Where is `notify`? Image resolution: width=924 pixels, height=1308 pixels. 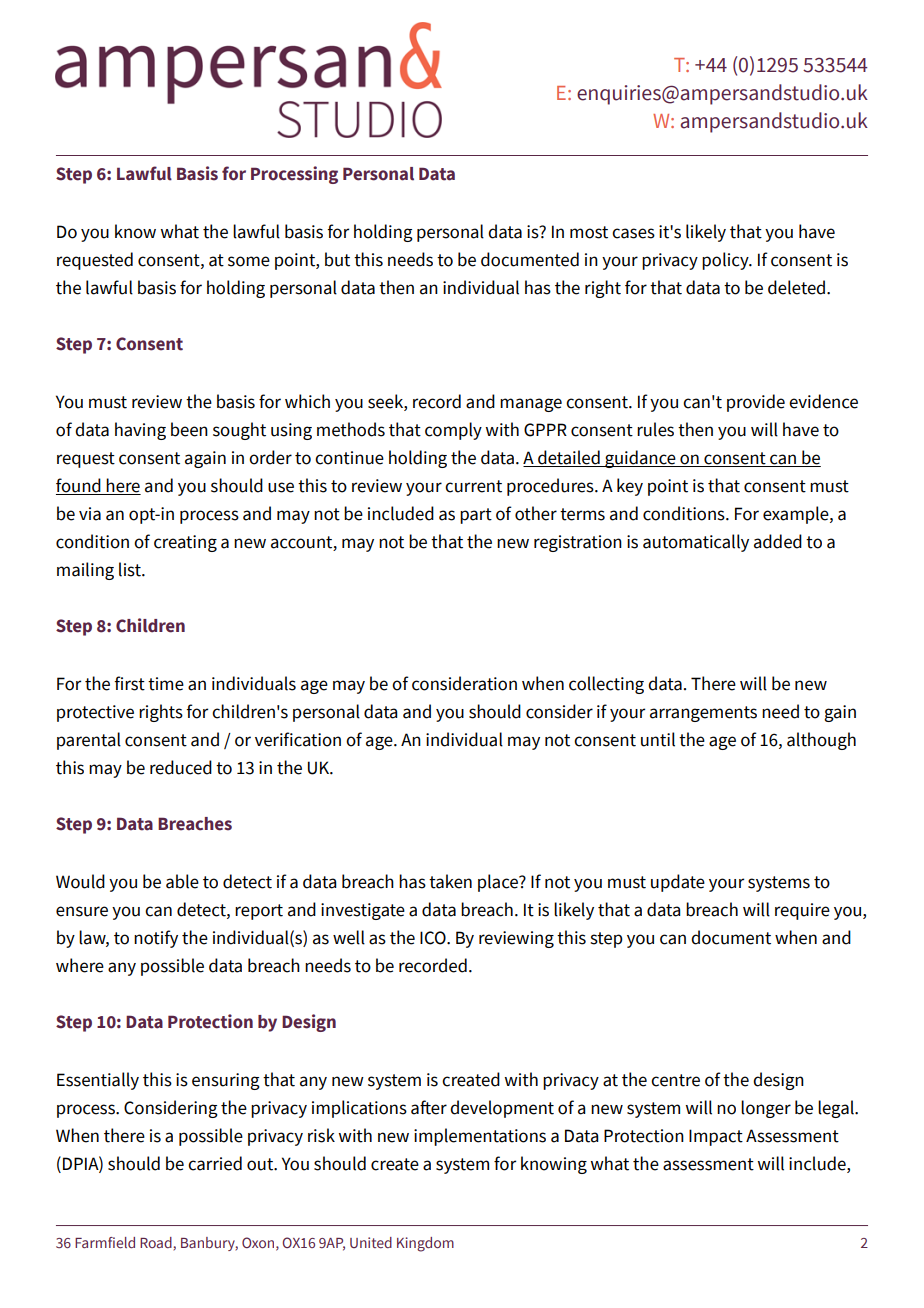
notify is located at coordinates (156, 939).
